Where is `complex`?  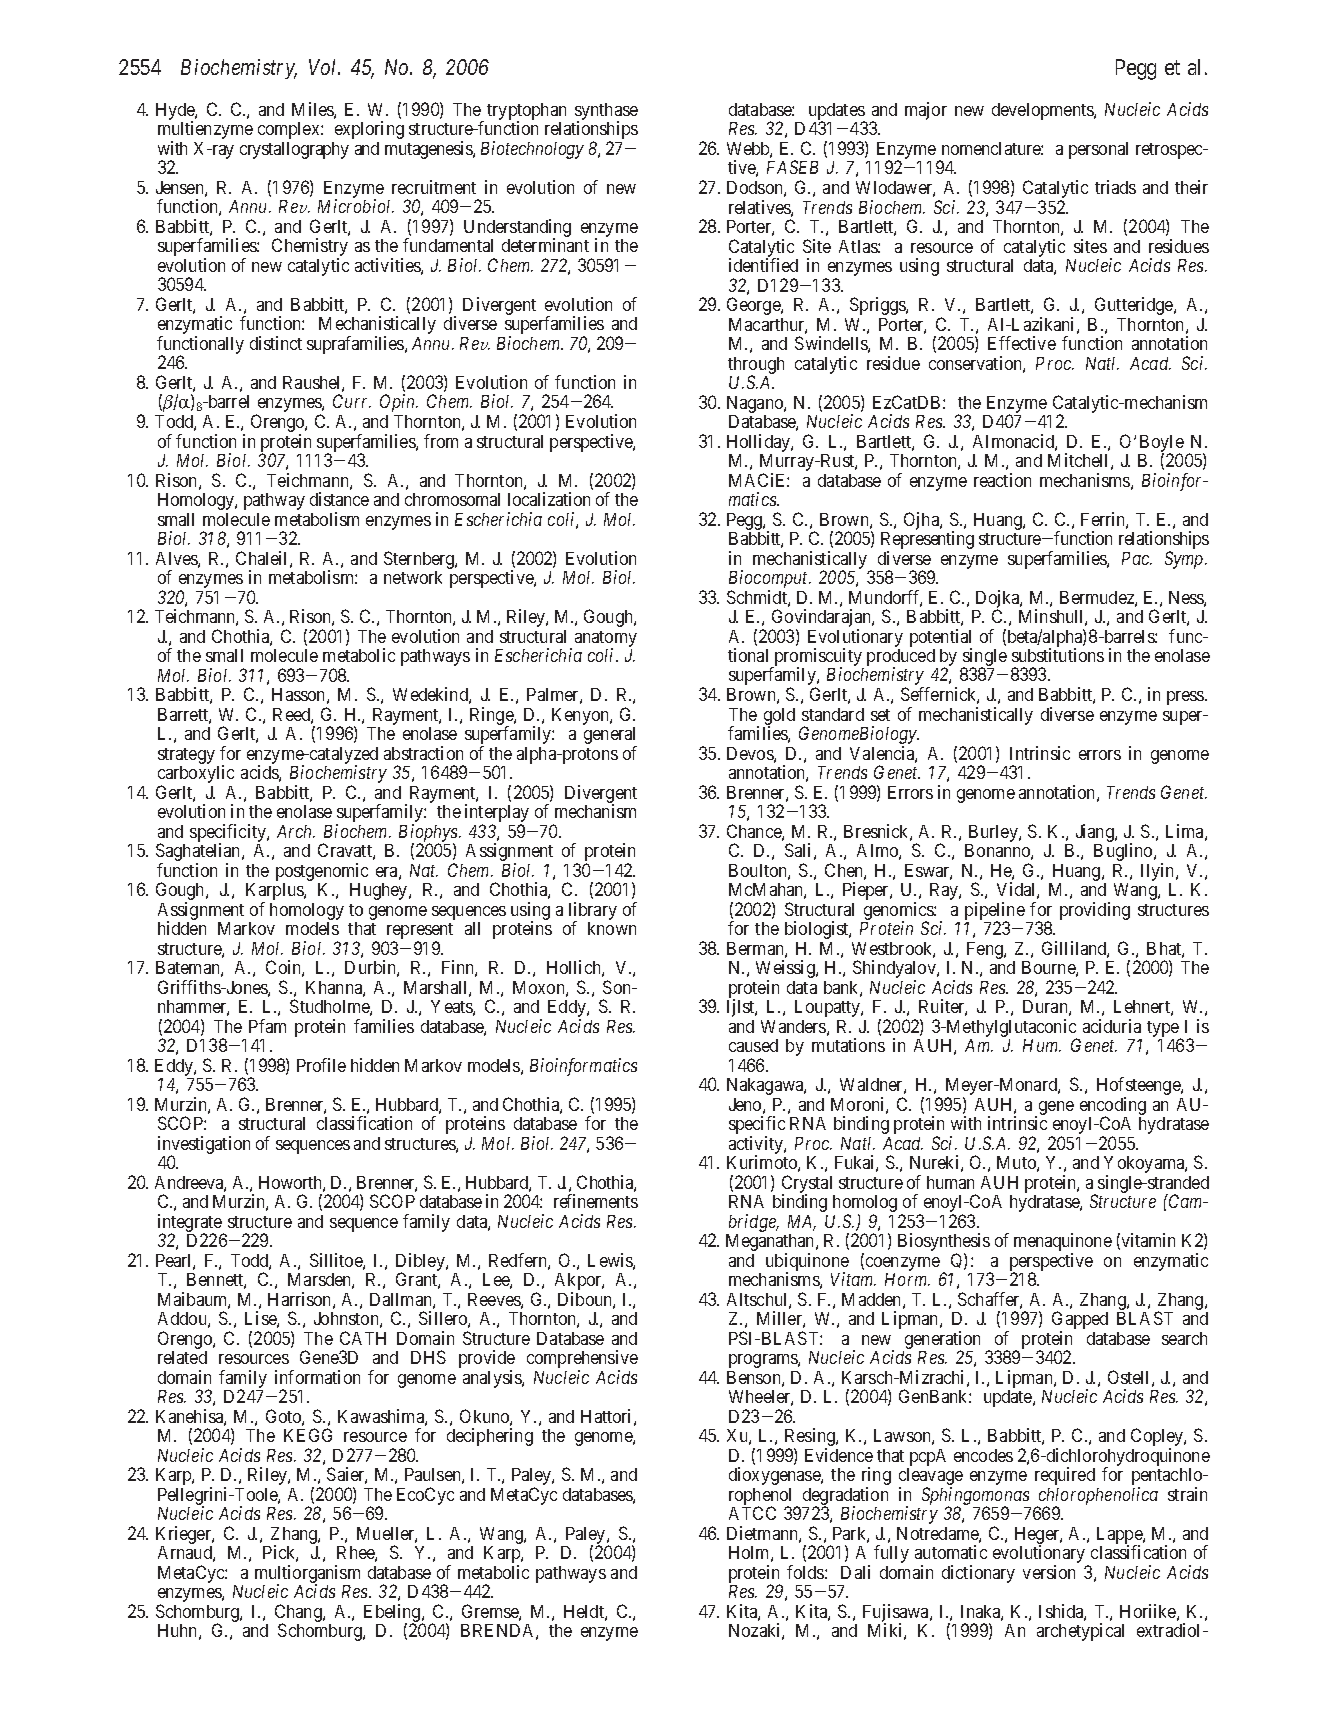 complex is located at coordinates (290, 130).
